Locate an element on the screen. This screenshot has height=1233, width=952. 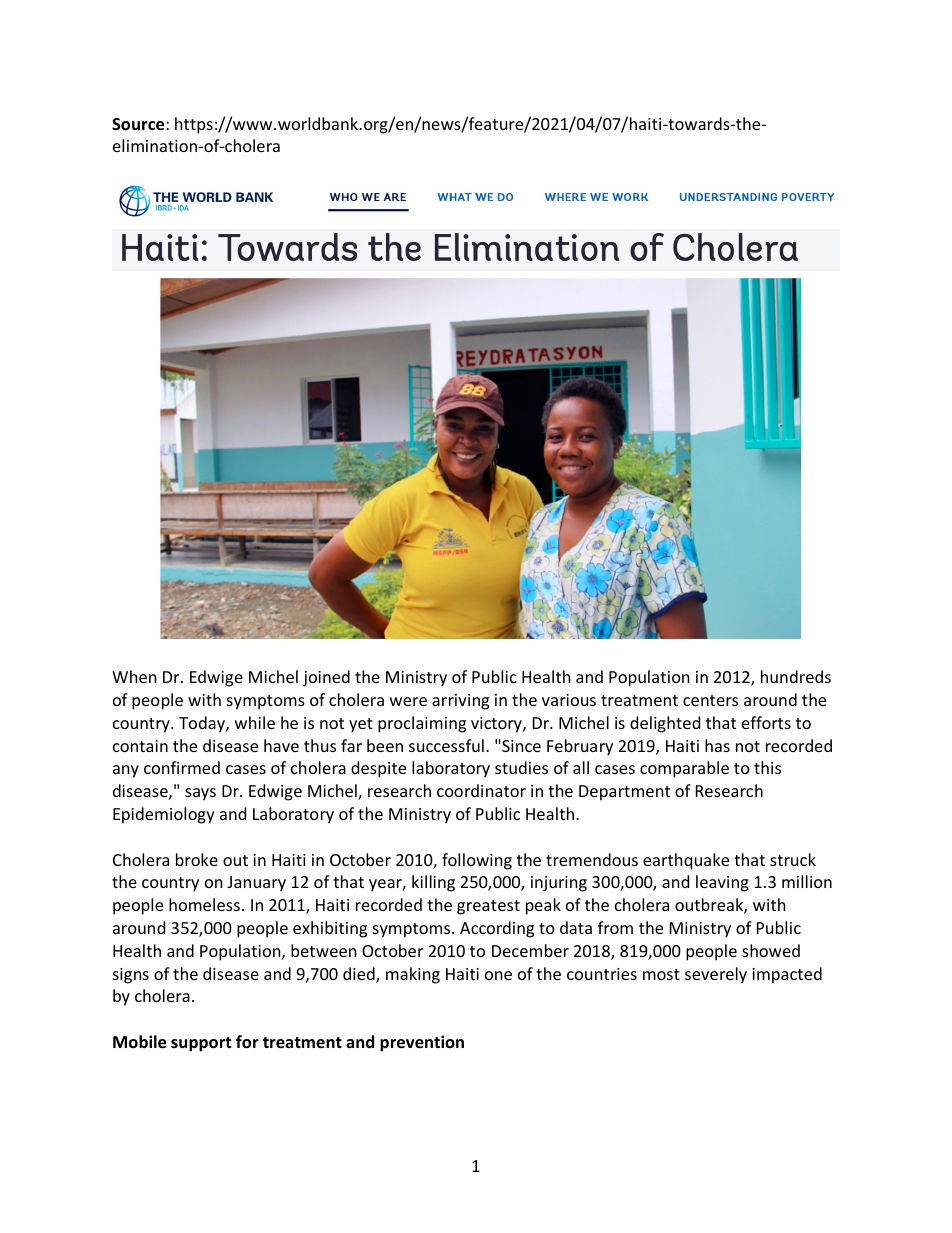
severely is located at coordinates (716, 975).
